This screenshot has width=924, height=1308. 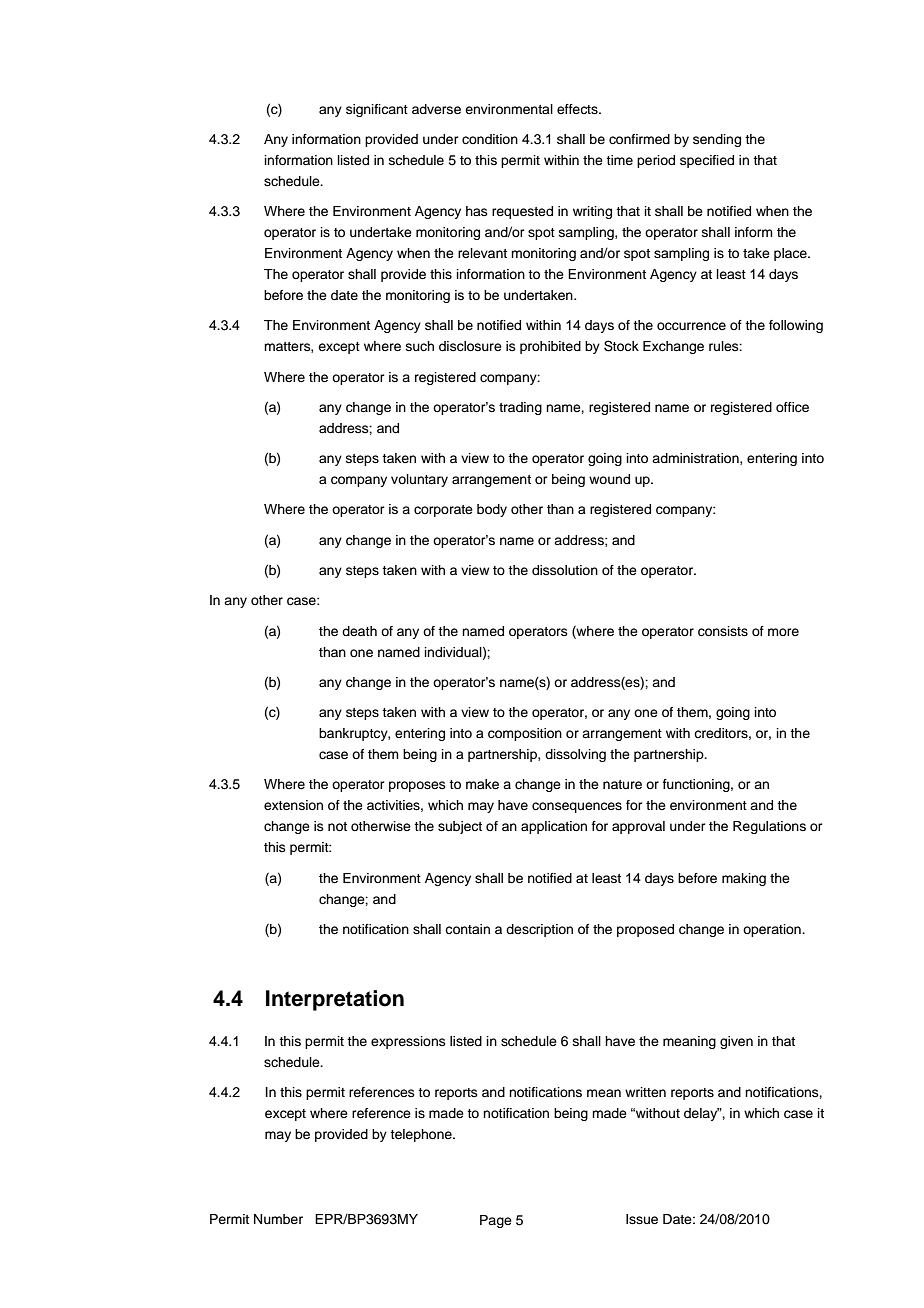 I want to click on significant, so click(x=377, y=110).
